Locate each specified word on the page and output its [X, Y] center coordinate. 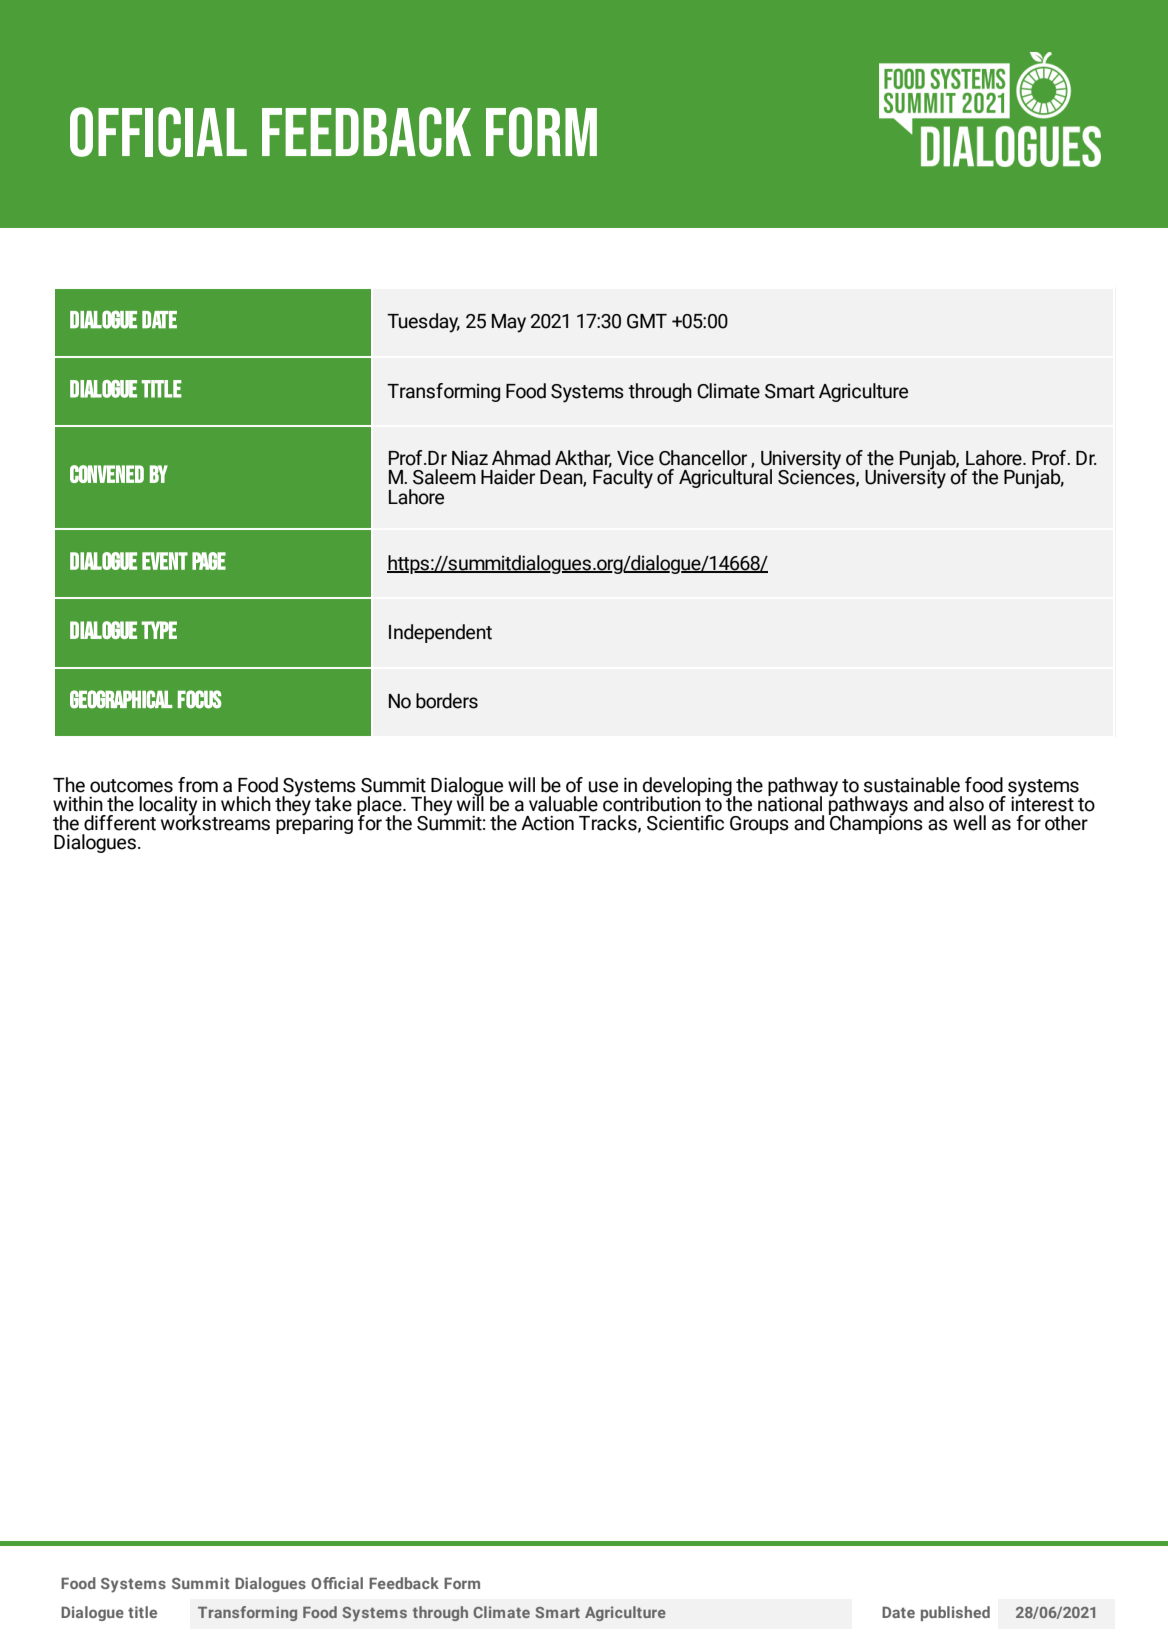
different [120, 823]
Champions [876, 823]
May [509, 323]
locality [168, 807]
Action [547, 823]
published [955, 1613]
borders [447, 701]
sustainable [912, 785]
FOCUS [200, 699]
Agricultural [725, 477]
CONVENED [107, 474]
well [969, 823]
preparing [314, 824]
